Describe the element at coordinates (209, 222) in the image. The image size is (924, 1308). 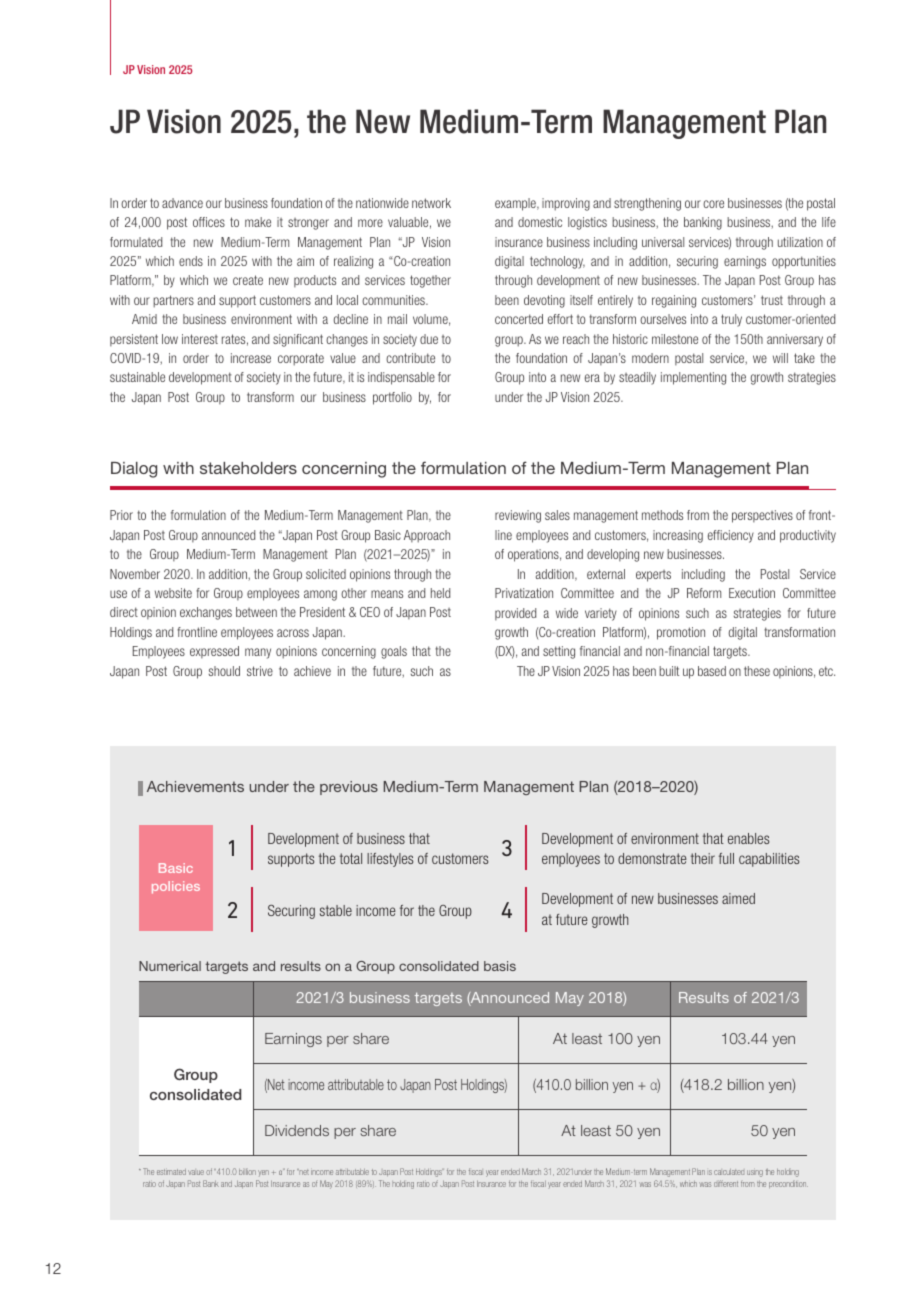
I see `offices` at that location.
